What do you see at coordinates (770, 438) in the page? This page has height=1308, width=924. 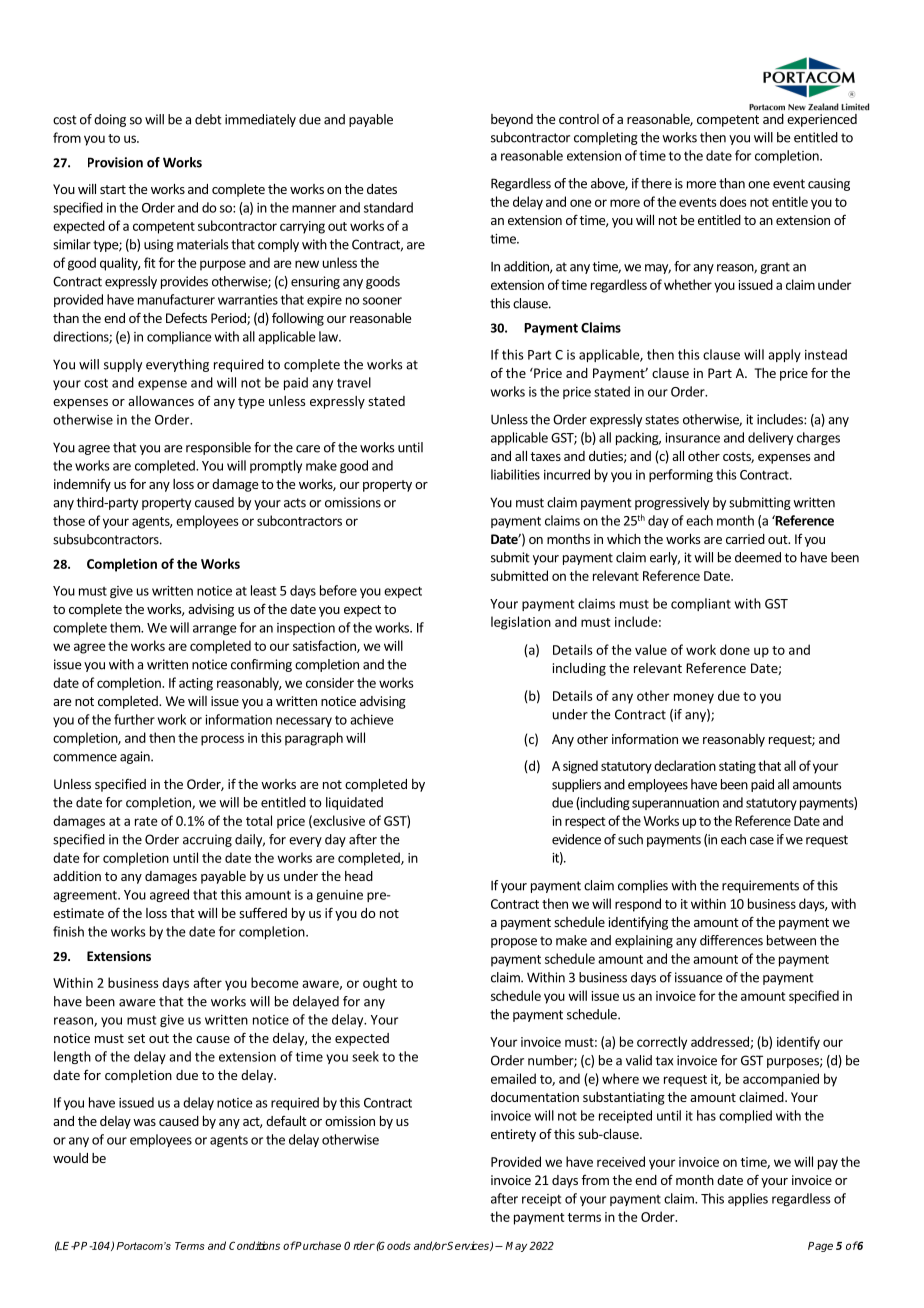 I see `delivery` at bounding box center [770, 438].
